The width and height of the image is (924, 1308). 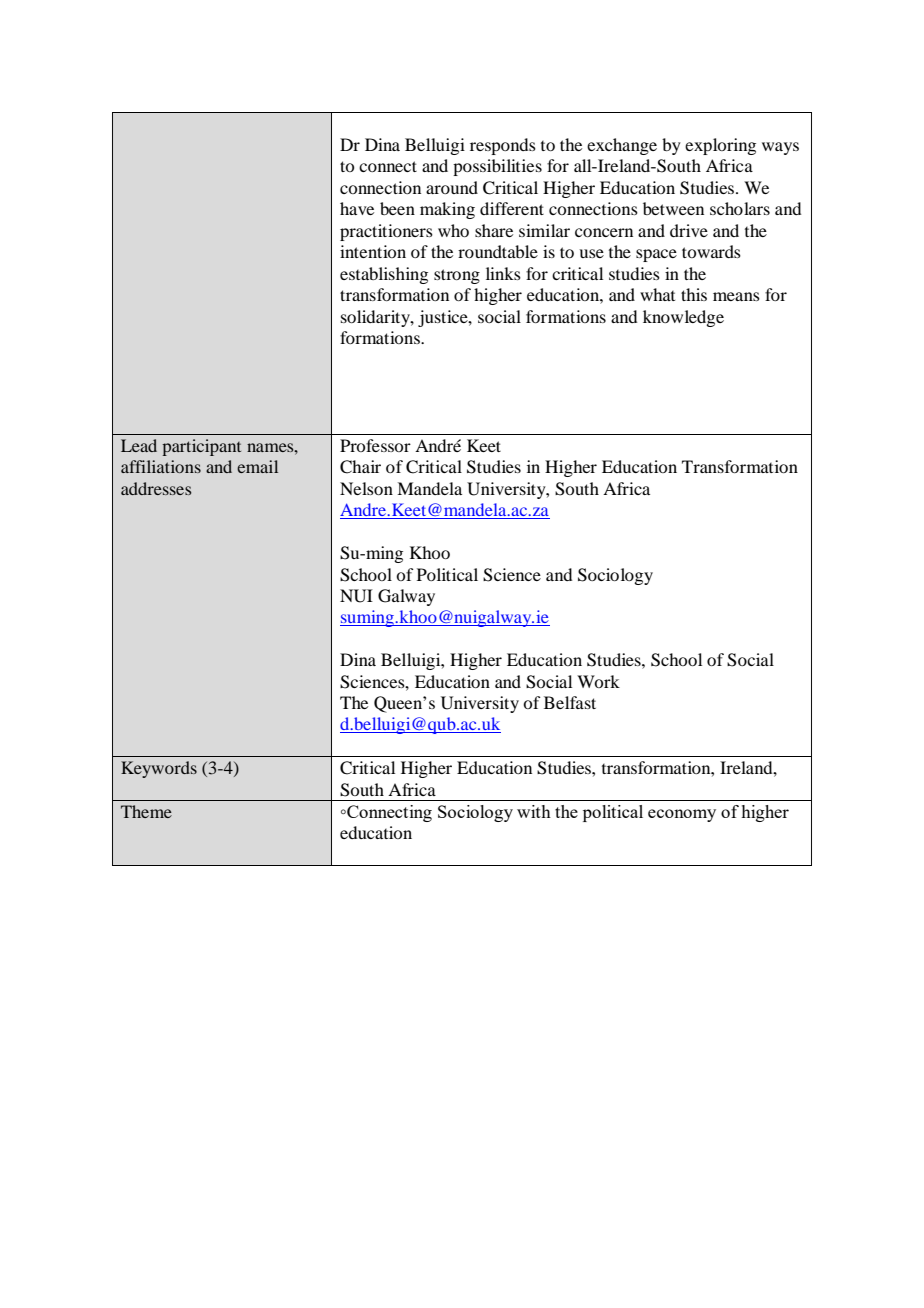 What do you see at coordinates (366, 488) in the image?
I see `Nelson` at bounding box center [366, 488].
